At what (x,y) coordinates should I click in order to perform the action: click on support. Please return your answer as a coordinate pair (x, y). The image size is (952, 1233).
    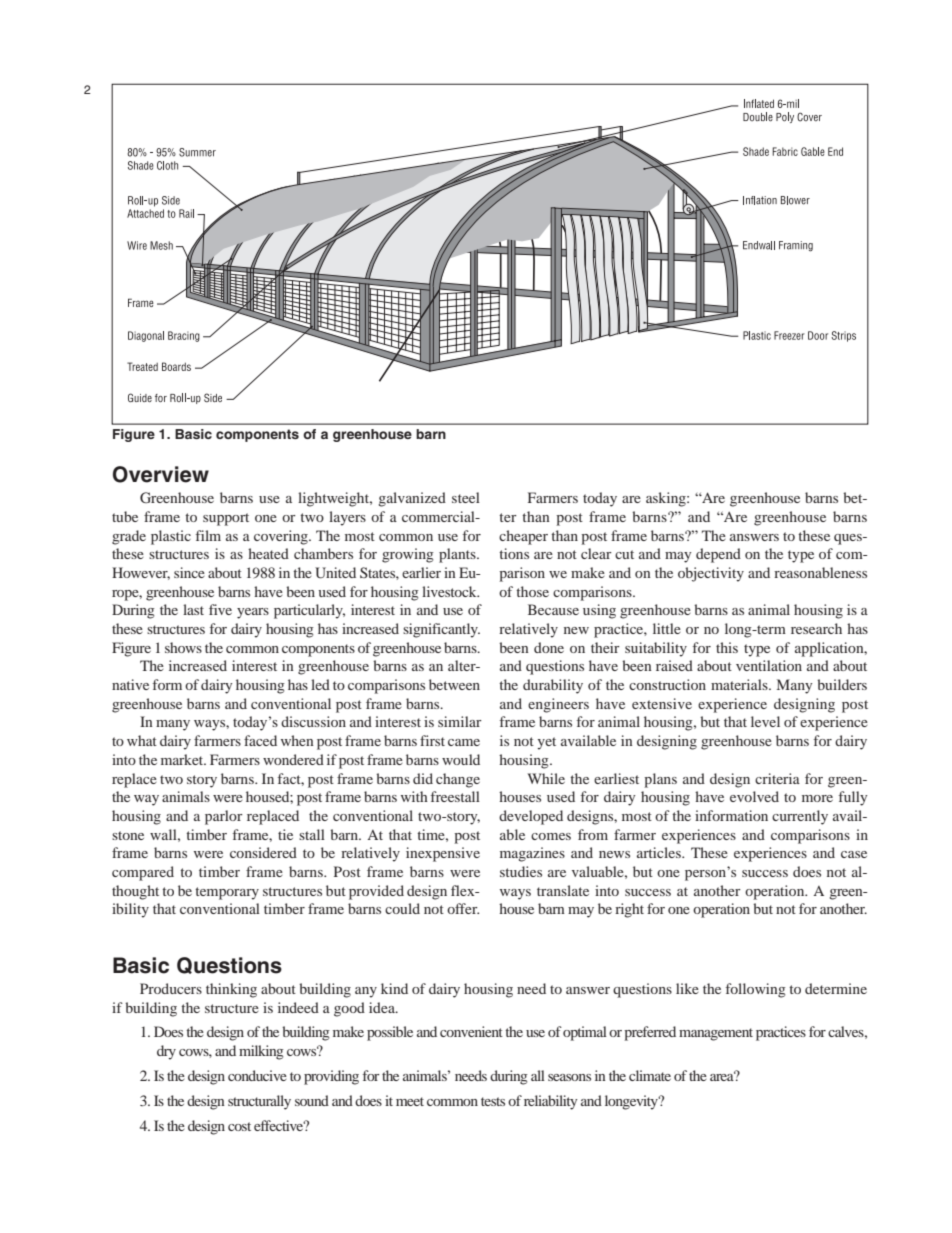
    Looking at the image, I should click on (226, 519).
